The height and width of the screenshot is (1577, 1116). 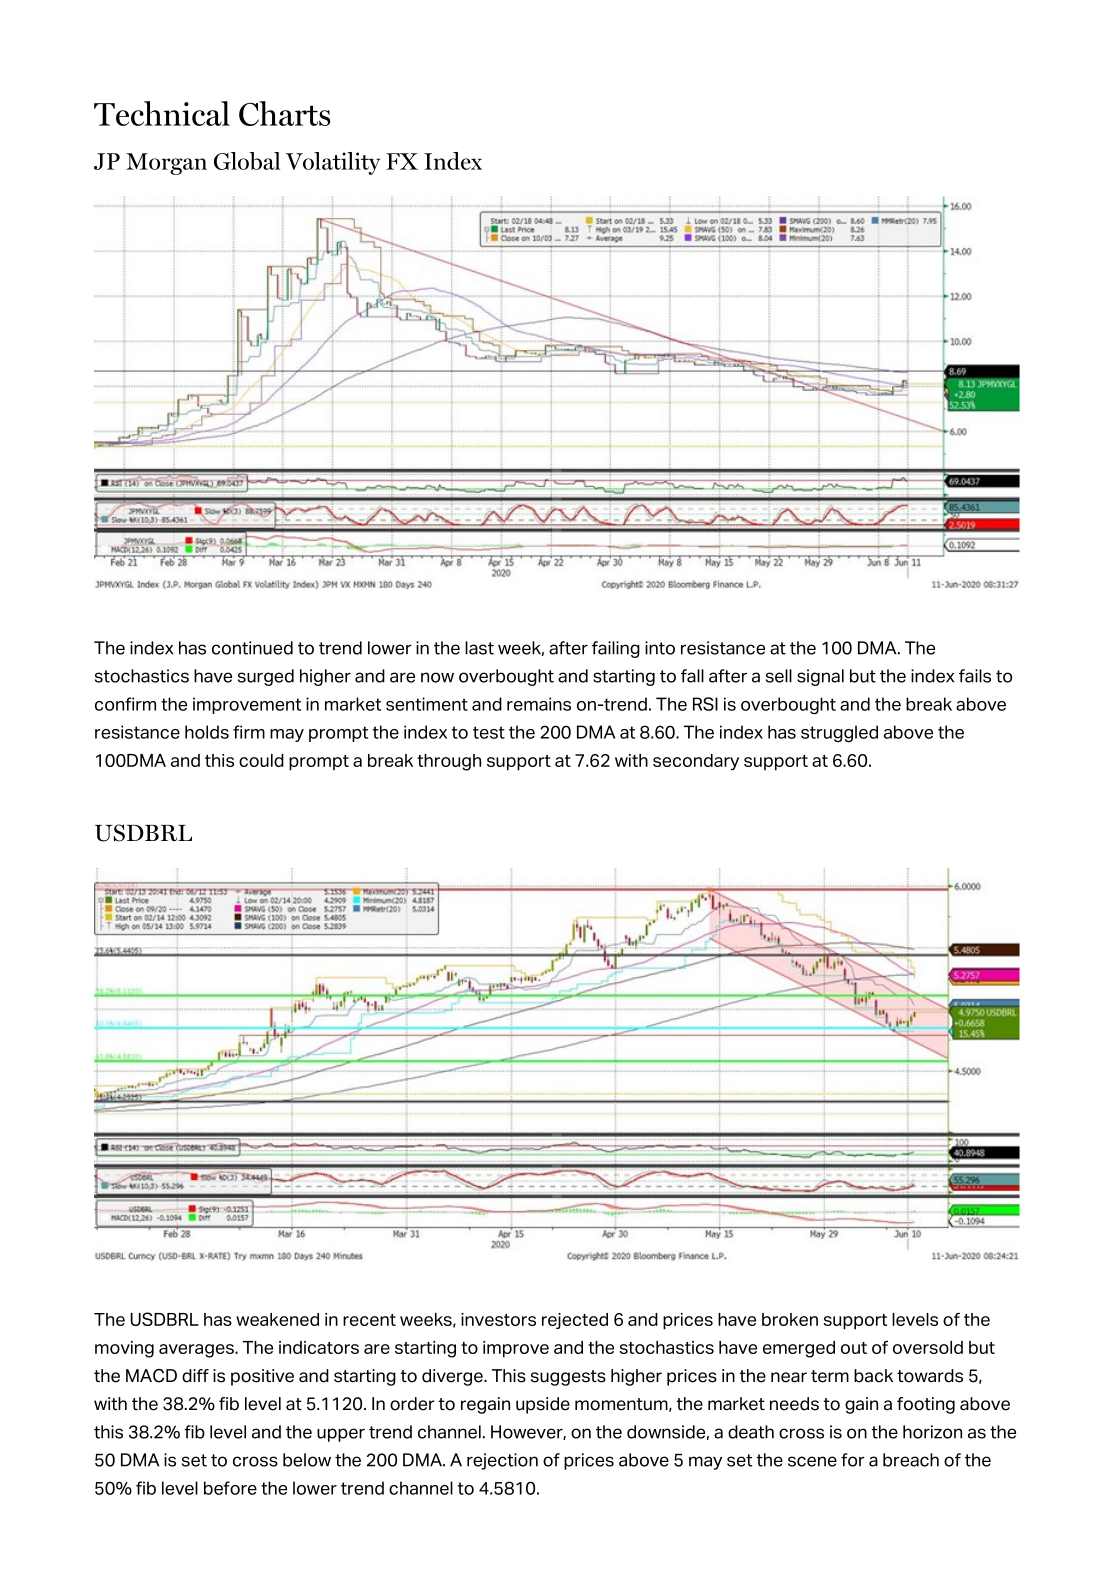 I want to click on could, so click(x=261, y=760).
